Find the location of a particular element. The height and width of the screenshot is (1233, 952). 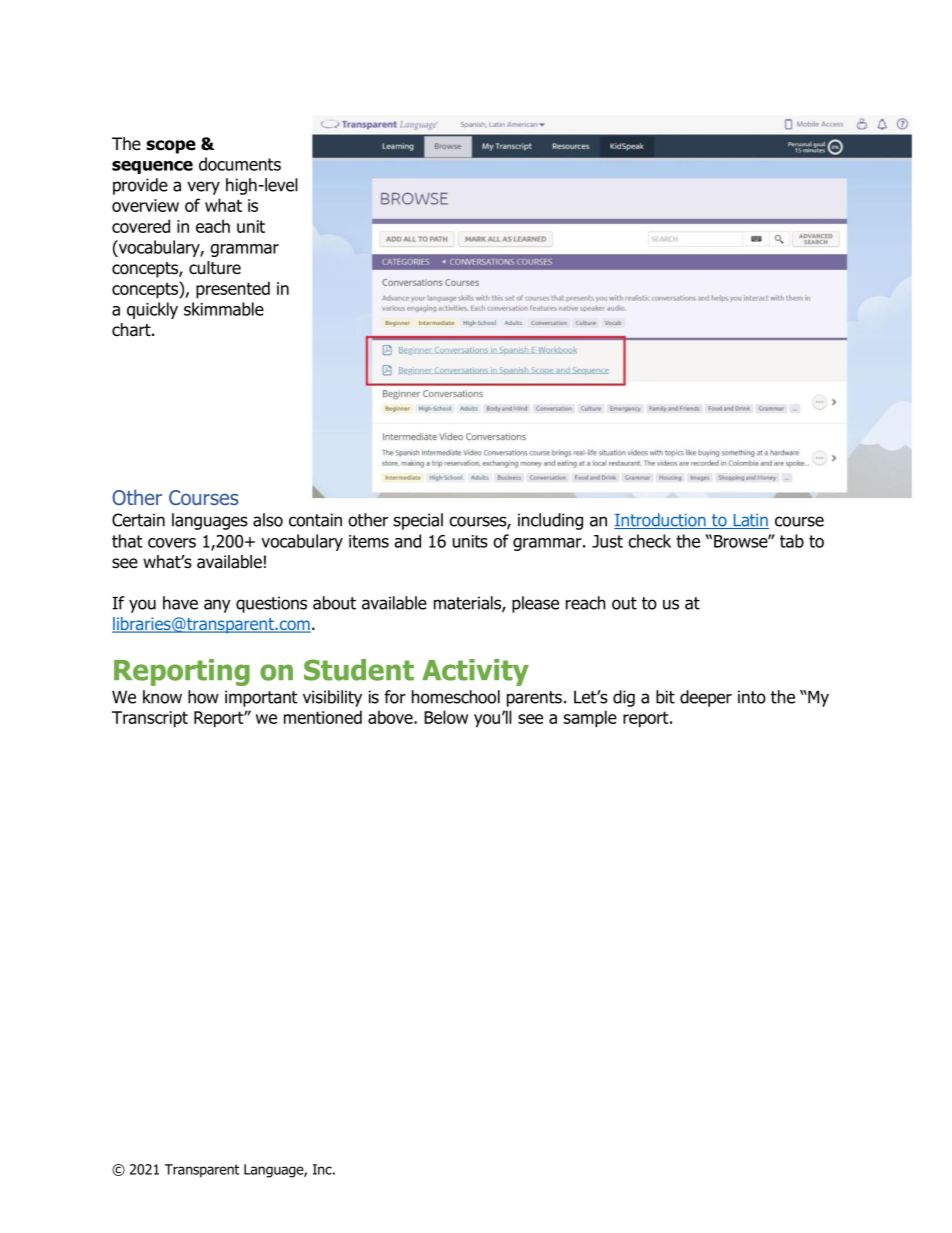

presented is located at coordinates (233, 289).
